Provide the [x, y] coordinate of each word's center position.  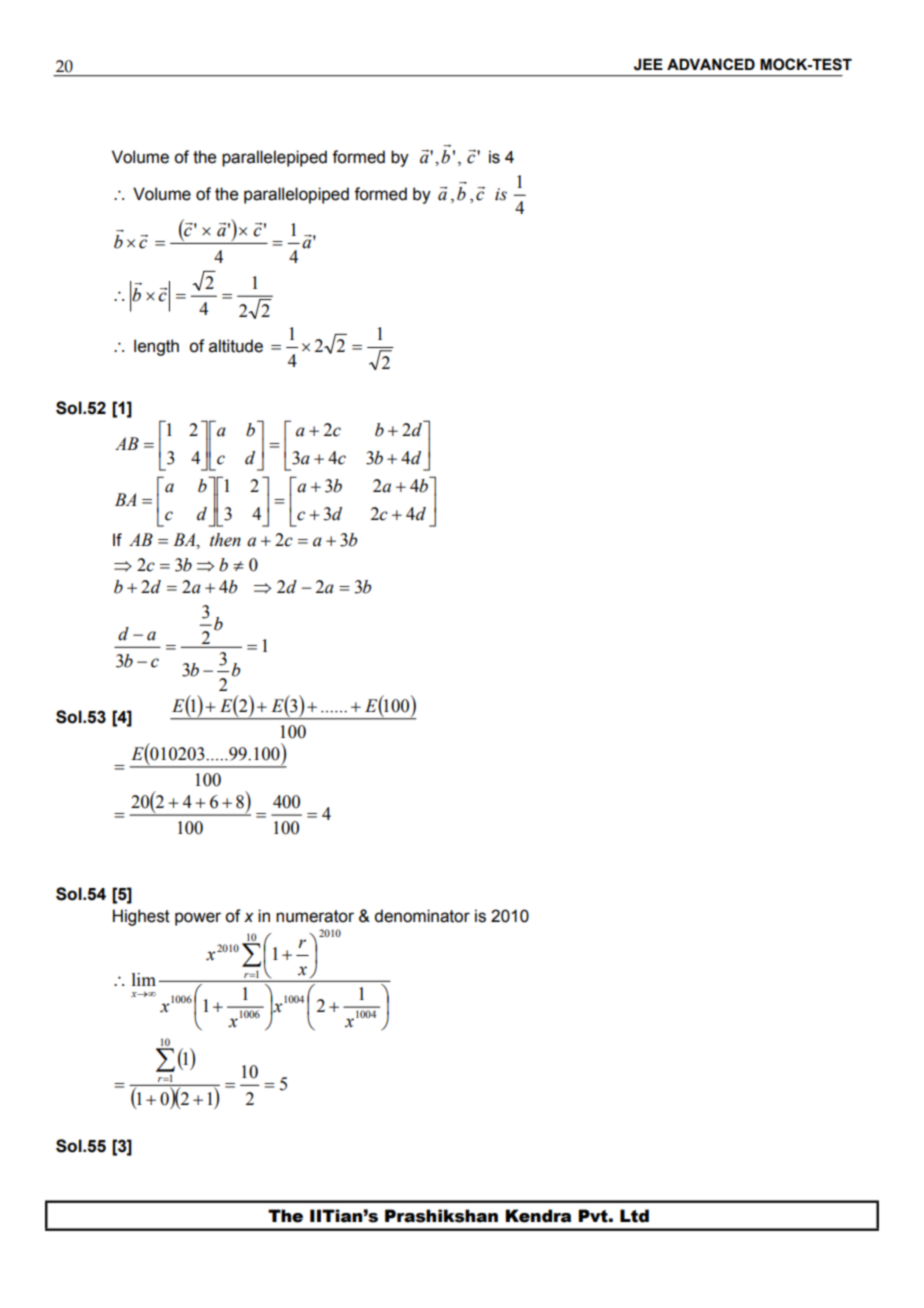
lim [144, 979]
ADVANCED [711, 64]
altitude [236, 346]
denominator [422, 916]
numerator [315, 916]
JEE [648, 64]
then [225, 540]
